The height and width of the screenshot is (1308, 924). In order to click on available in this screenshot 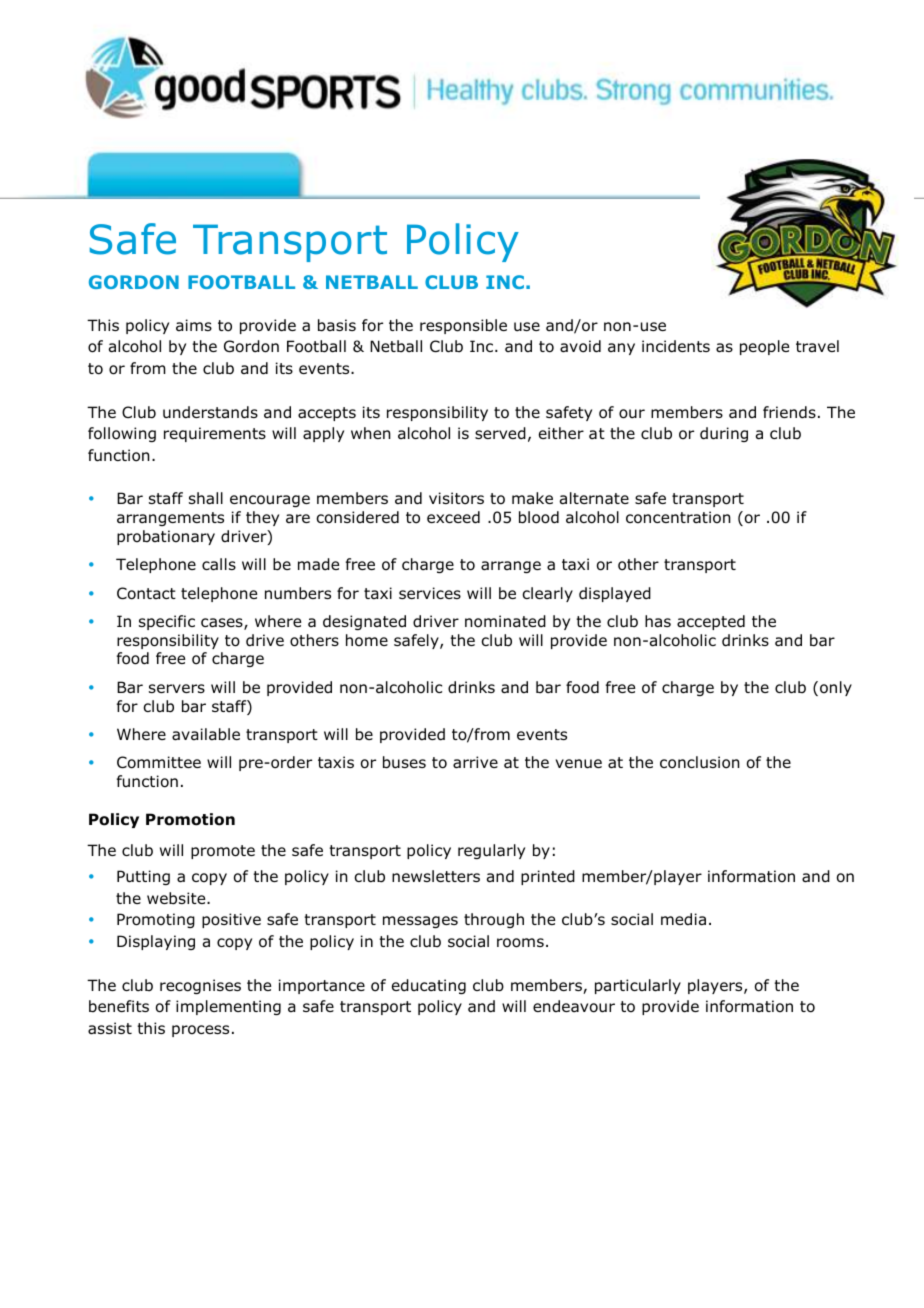, I will do `click(206, 734)`.
